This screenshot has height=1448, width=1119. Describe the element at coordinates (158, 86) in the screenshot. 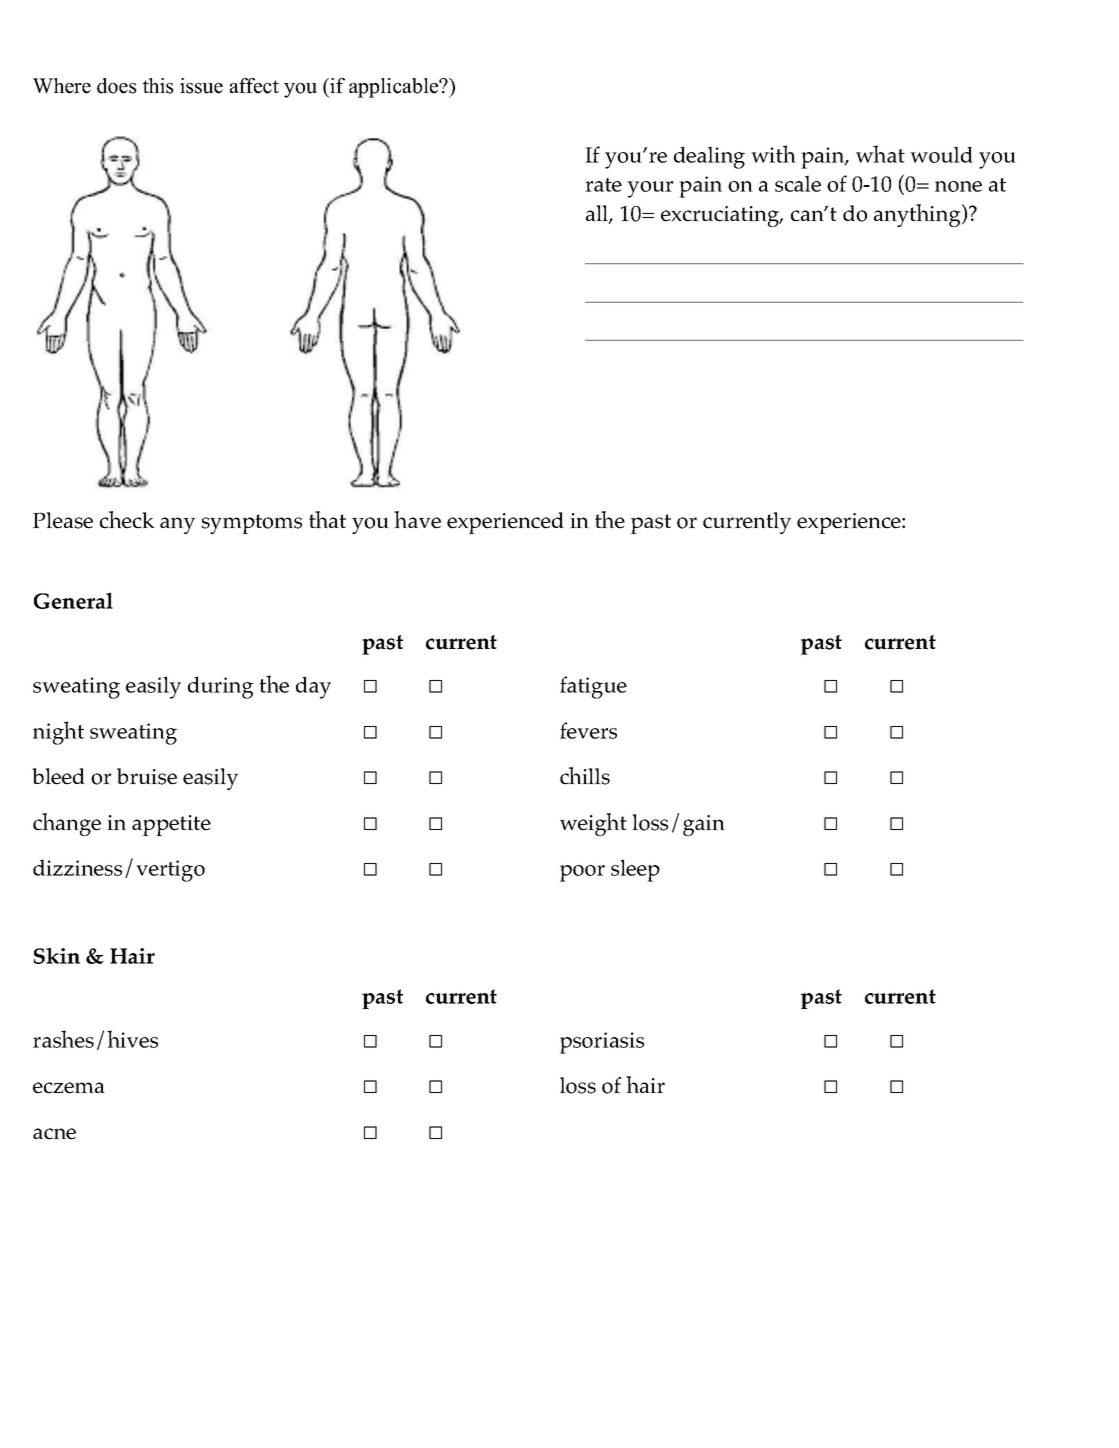

I see `this` at that location.
